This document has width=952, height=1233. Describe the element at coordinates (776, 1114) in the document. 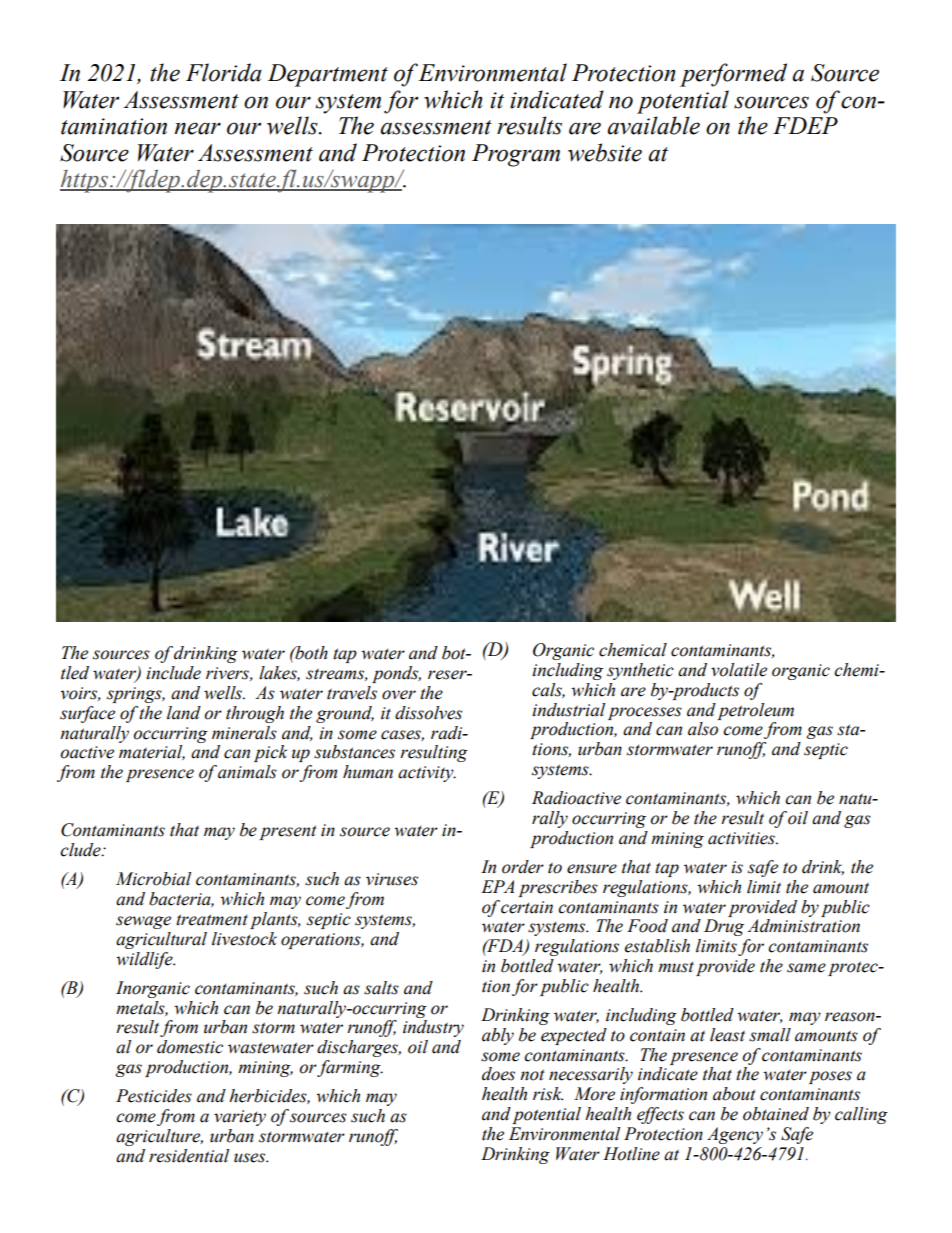

I see `obtained` at that location.
